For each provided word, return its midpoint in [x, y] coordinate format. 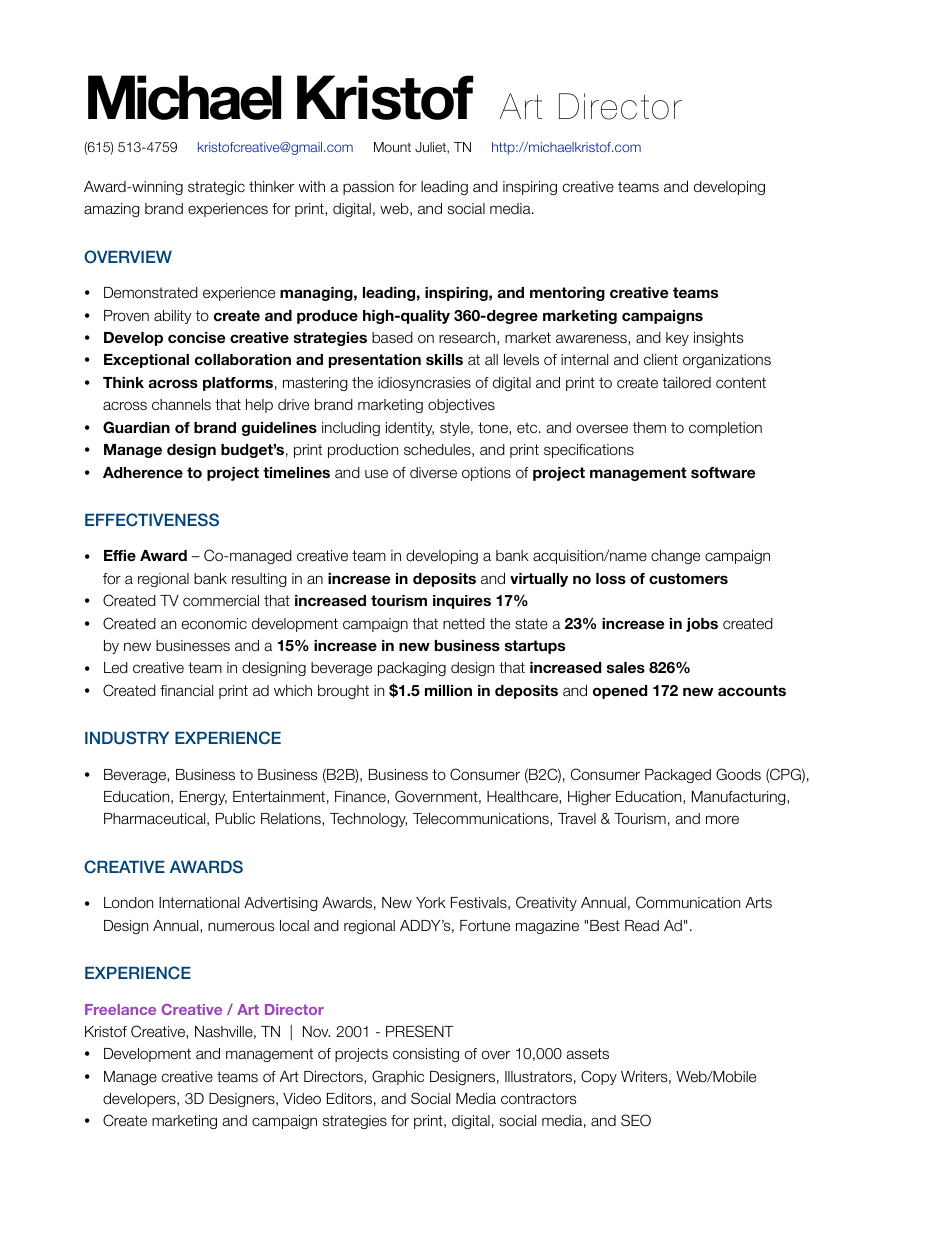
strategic [216, 188]
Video [302, 1098]
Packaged [678, 776]
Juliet [431, 148]
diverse [433, 472]
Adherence [143, 472]
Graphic [398, 1077]
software [723, 472]
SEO [636, 1120]
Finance [361, 797]
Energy [203, 798]
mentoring [567, 294]
